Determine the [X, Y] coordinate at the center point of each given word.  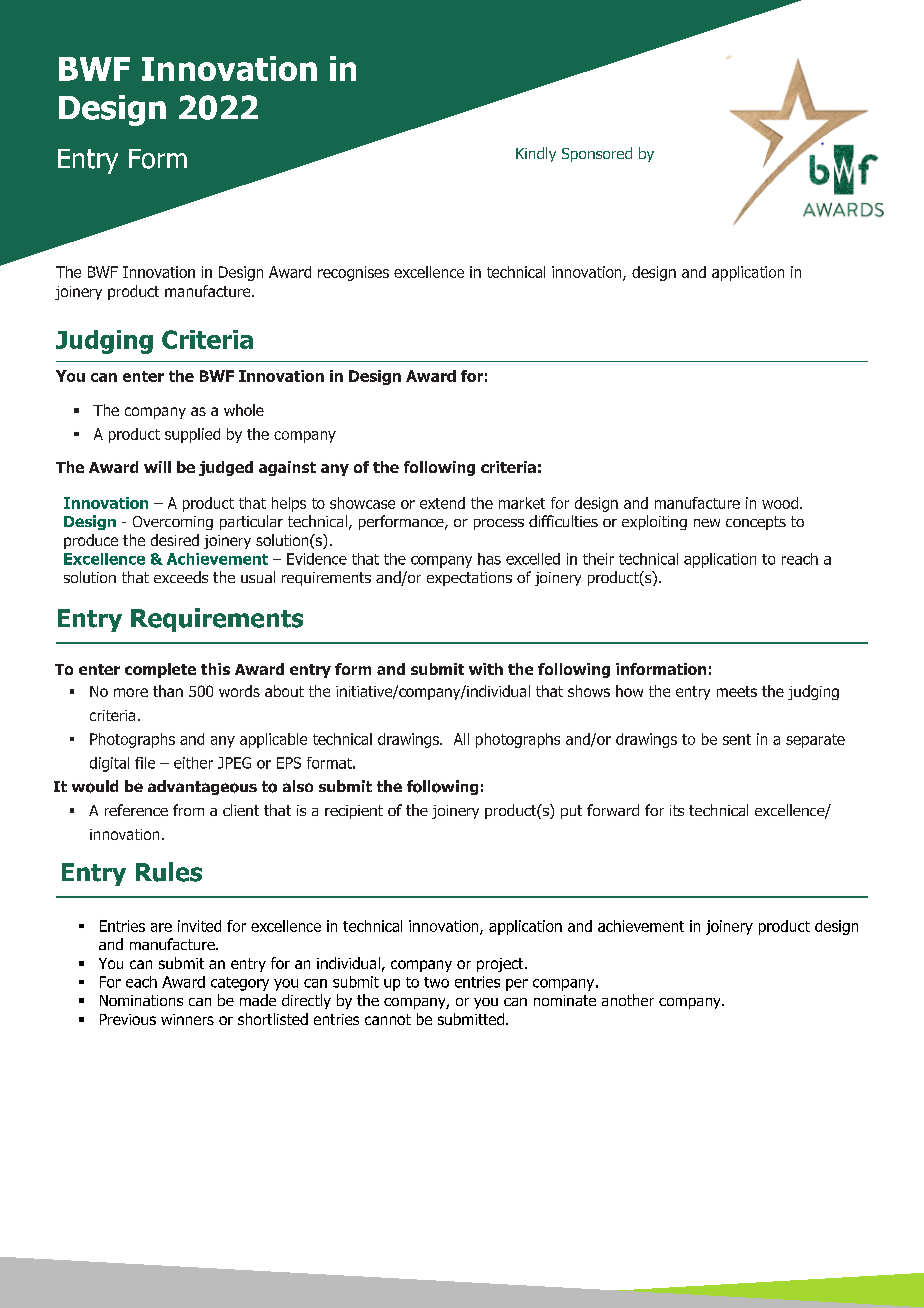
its [677, 810]
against [287, 468]
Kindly [536, 154]
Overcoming [173, 523]
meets [737, 691]
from [188, 810]
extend [442, 503]
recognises [353, 273]
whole [244, 410]
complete [160, 670]
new [707, 523]
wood [780, 503]
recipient [354, 812]
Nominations [141, 1000]
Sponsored [597, 154]
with [486, 669]
